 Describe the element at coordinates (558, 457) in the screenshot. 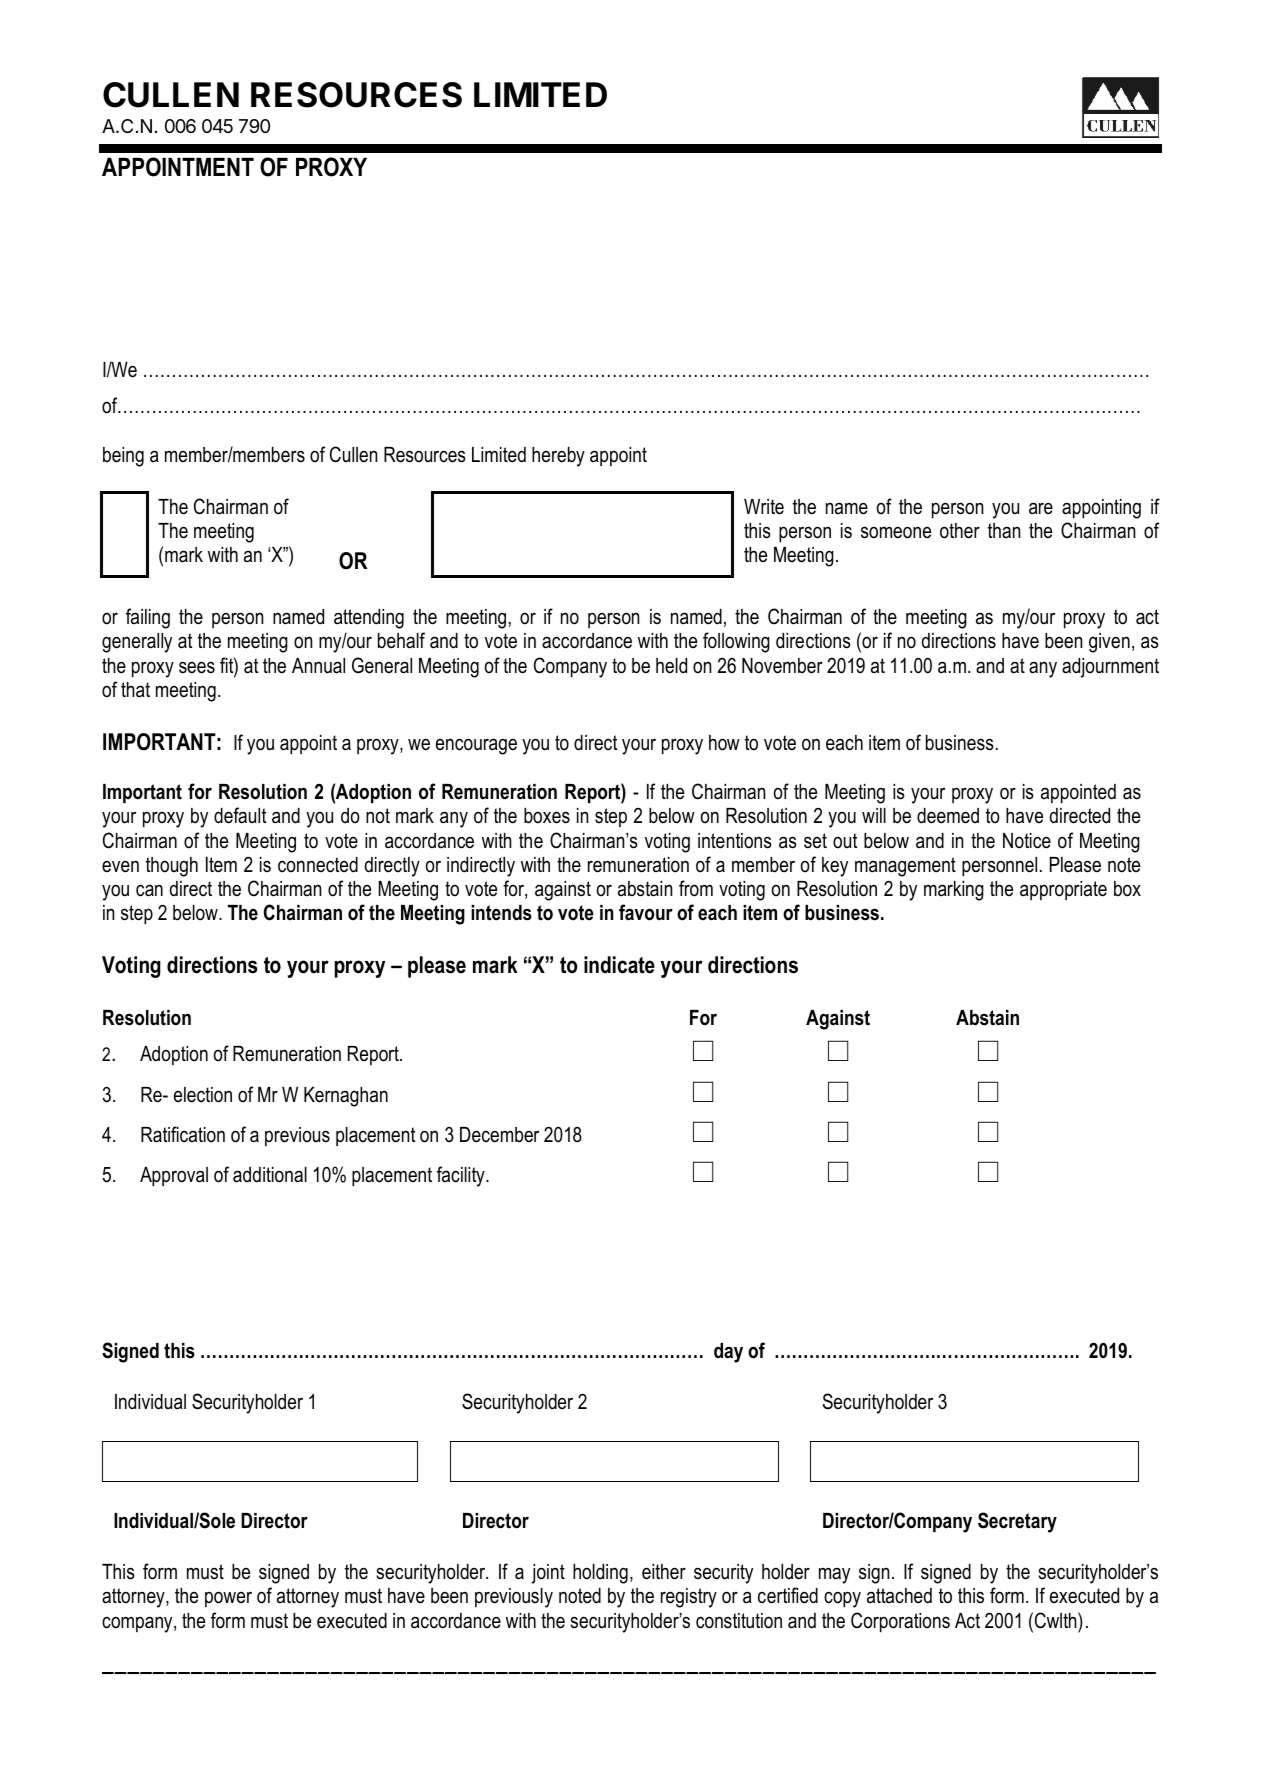

I see `hereby` at that location.
